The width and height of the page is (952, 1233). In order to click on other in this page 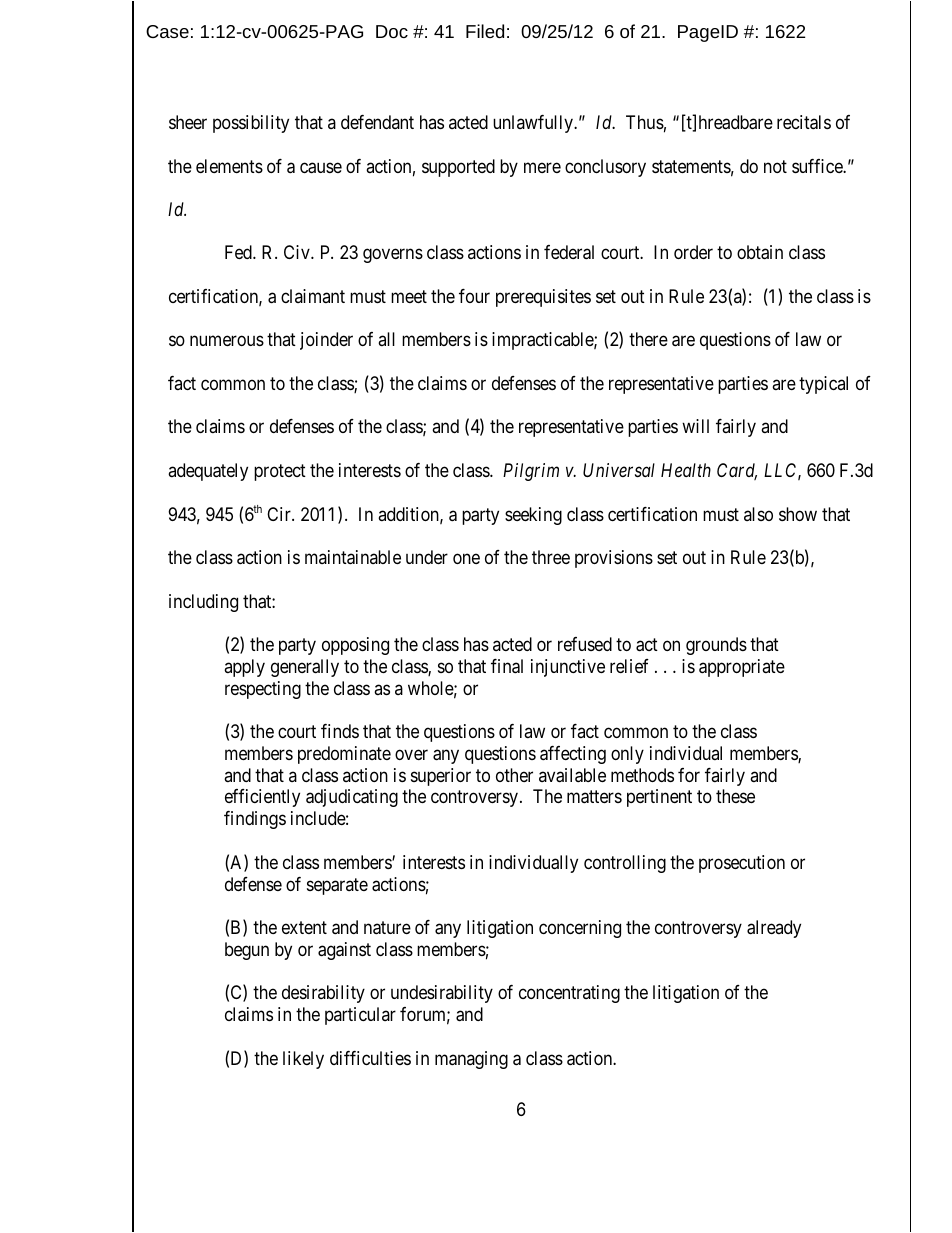, I will do `click(514, 775)`.
